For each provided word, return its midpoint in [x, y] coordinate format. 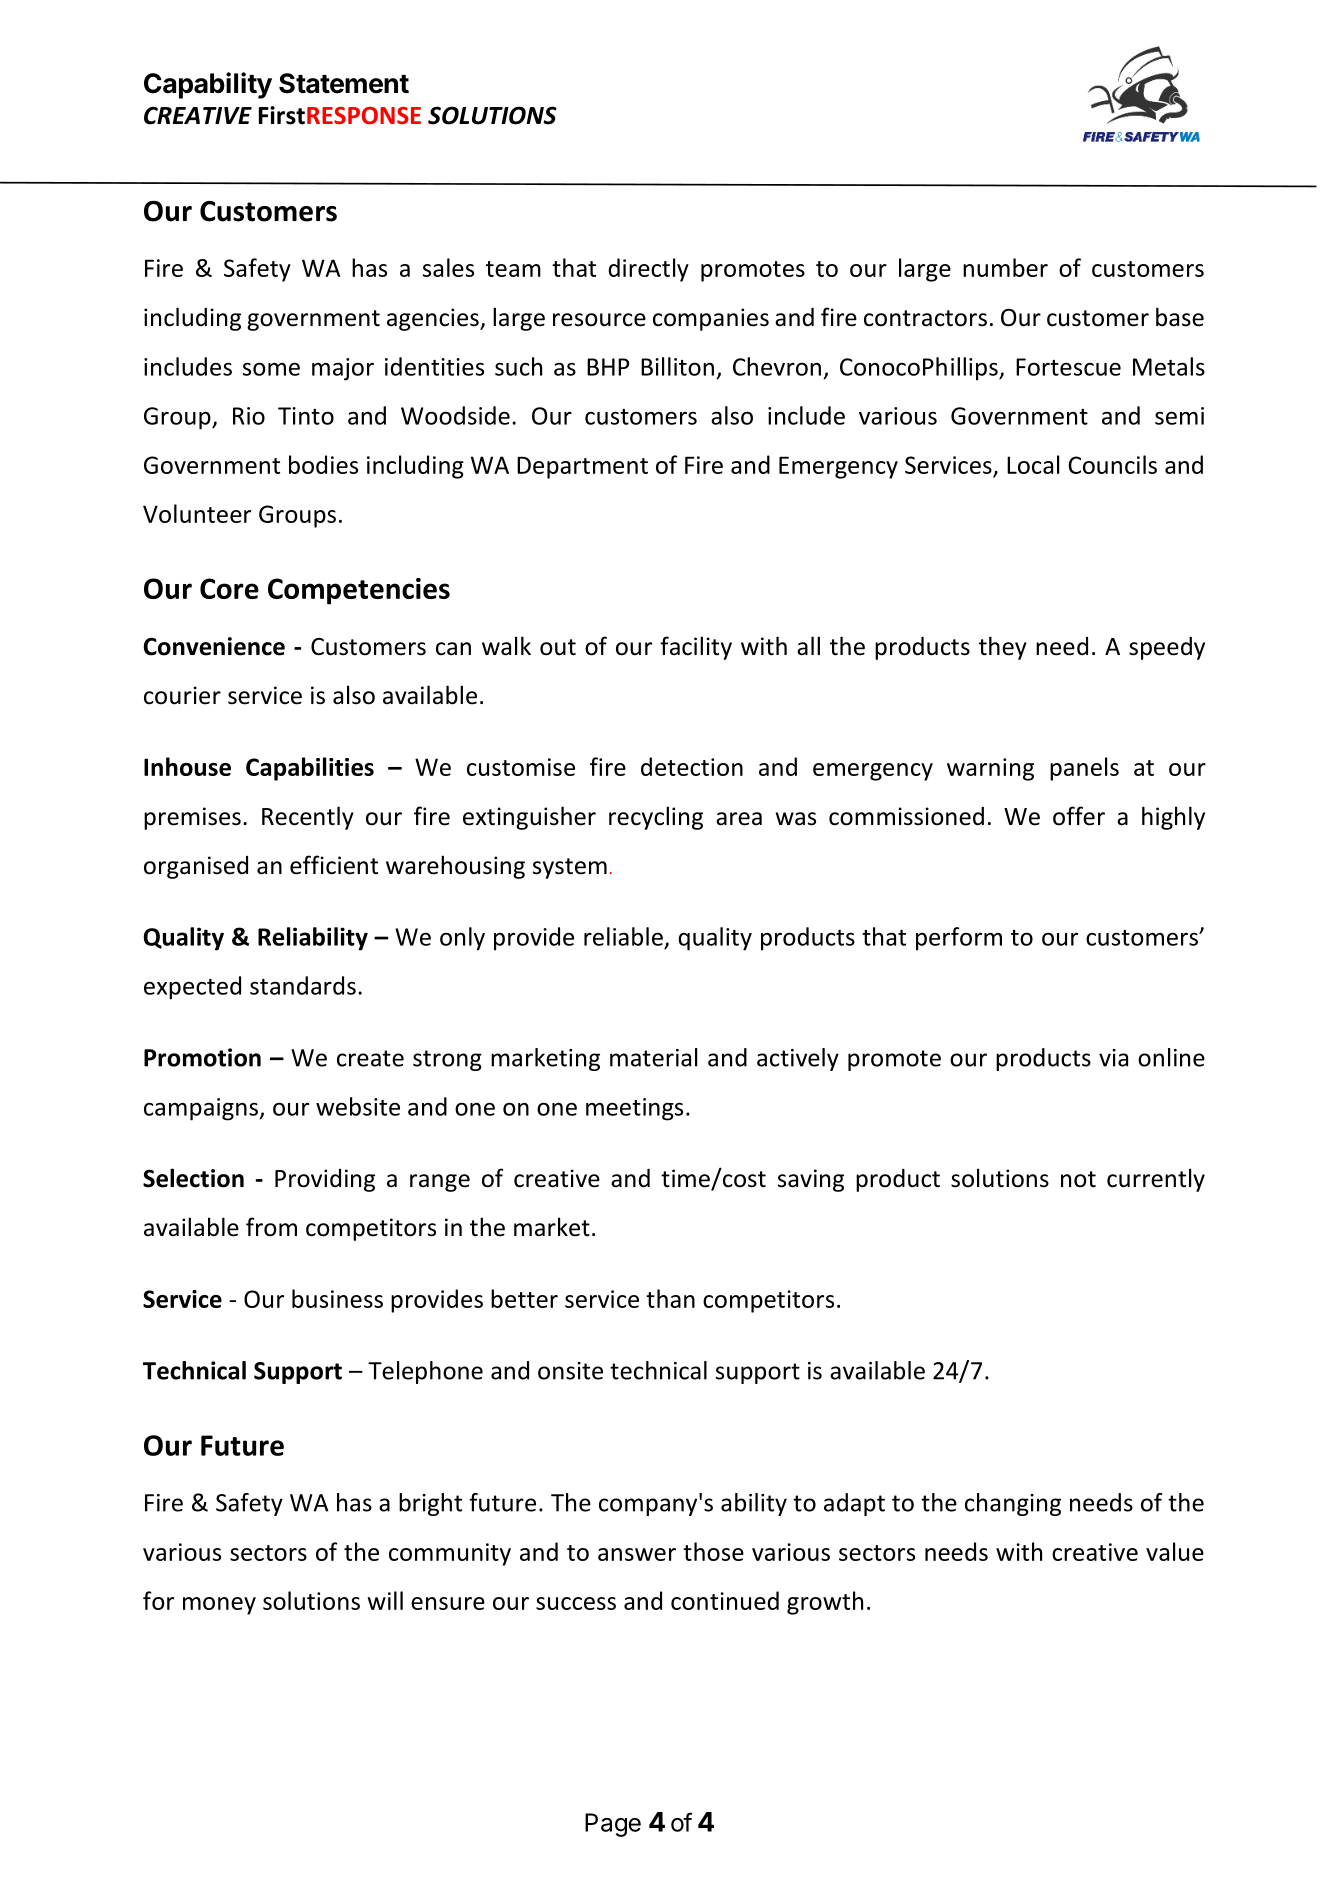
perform [959, 939]
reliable [623, 936]
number [1005, 267]
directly [648, 270]
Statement [344, 83]
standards [303, 985]
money [219, 1606]
